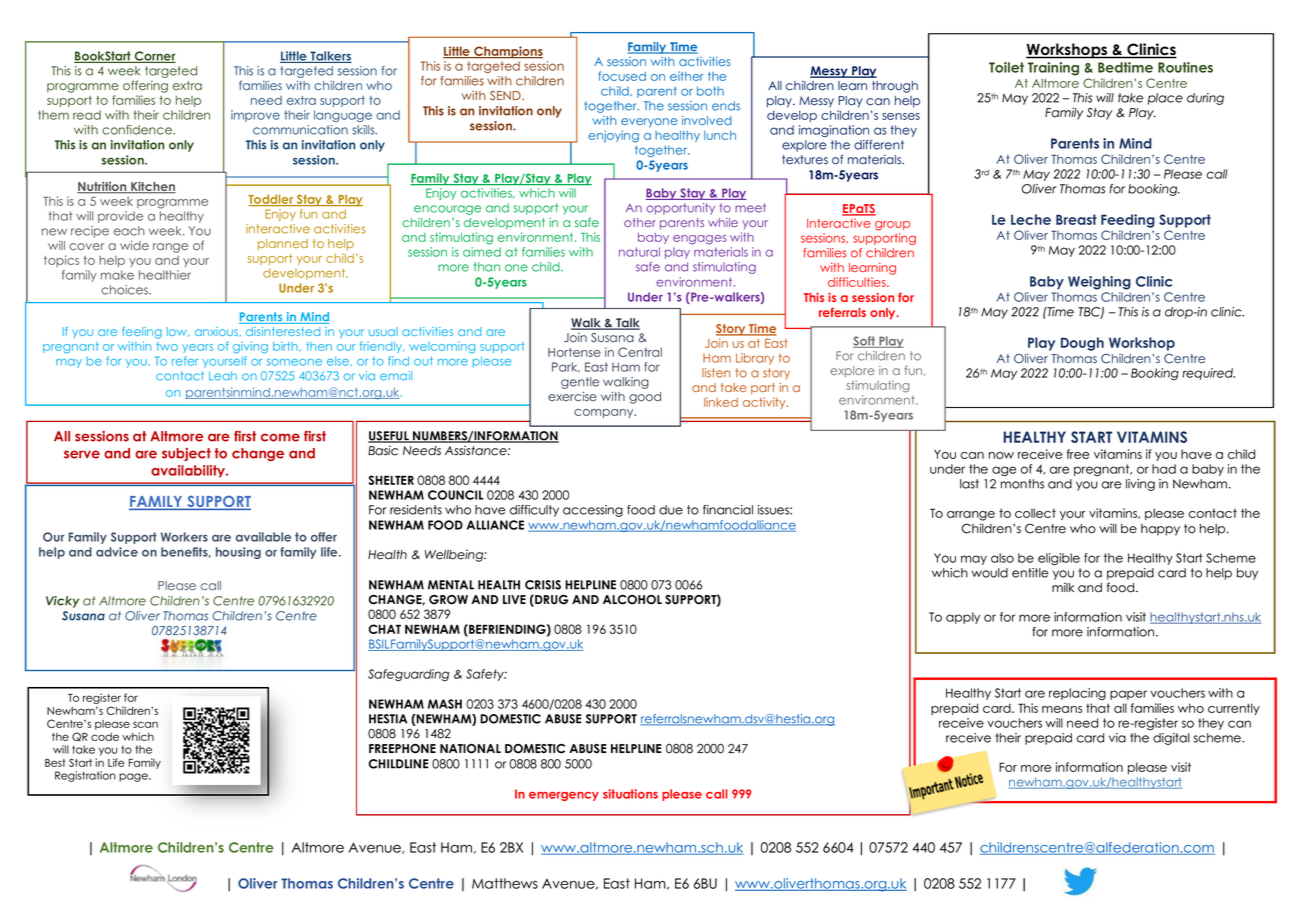 This image has height=924, width=1308. Describe the element at coordinates (62, 602) in the image. I see `Vicky` at that location.
